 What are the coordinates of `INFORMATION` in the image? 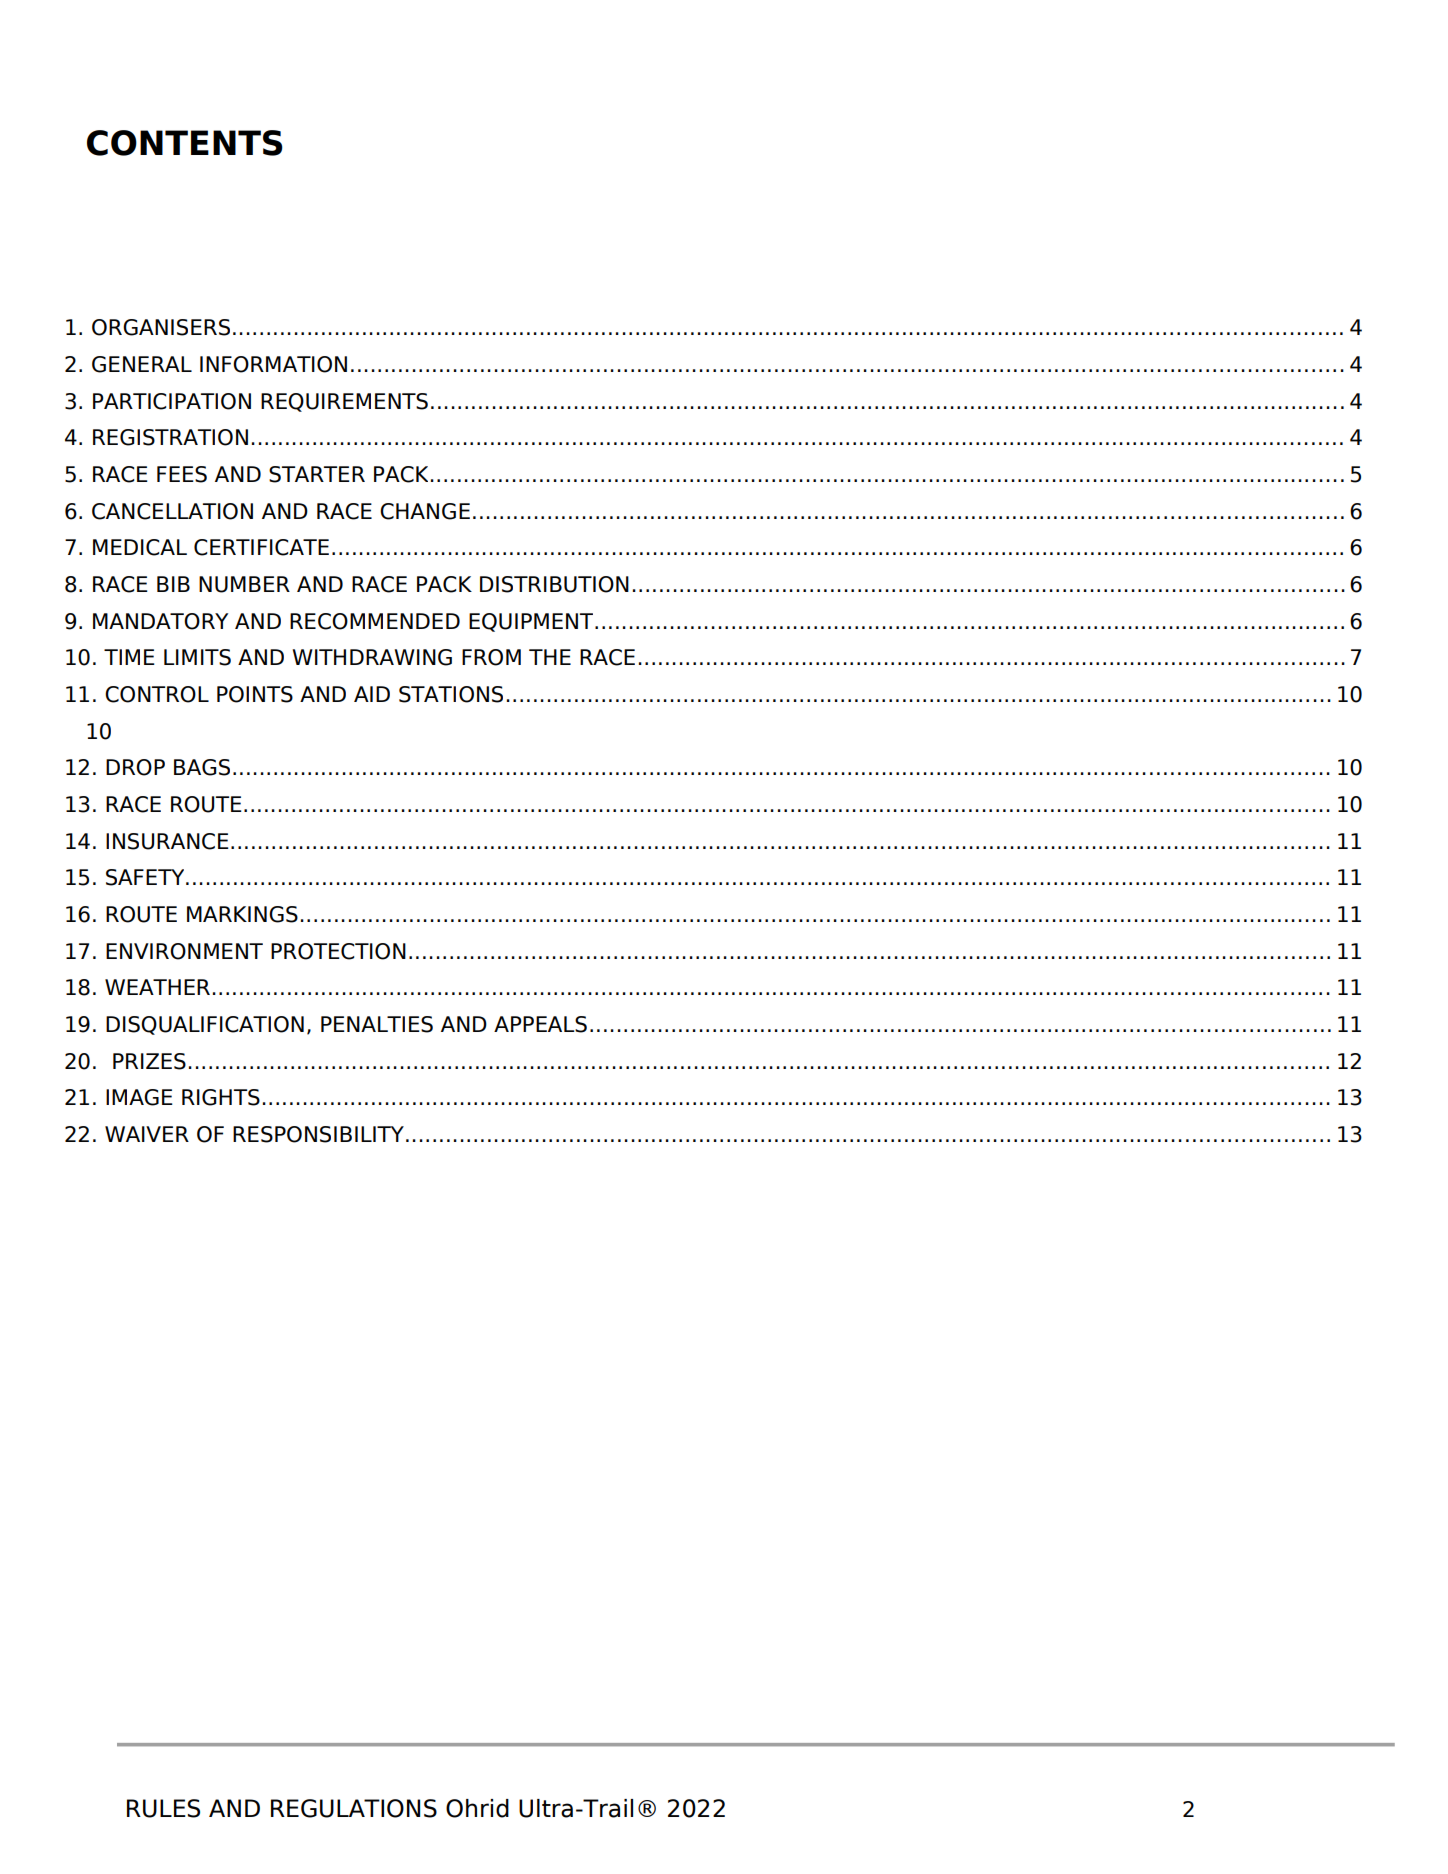 It's located at (273, 364).
